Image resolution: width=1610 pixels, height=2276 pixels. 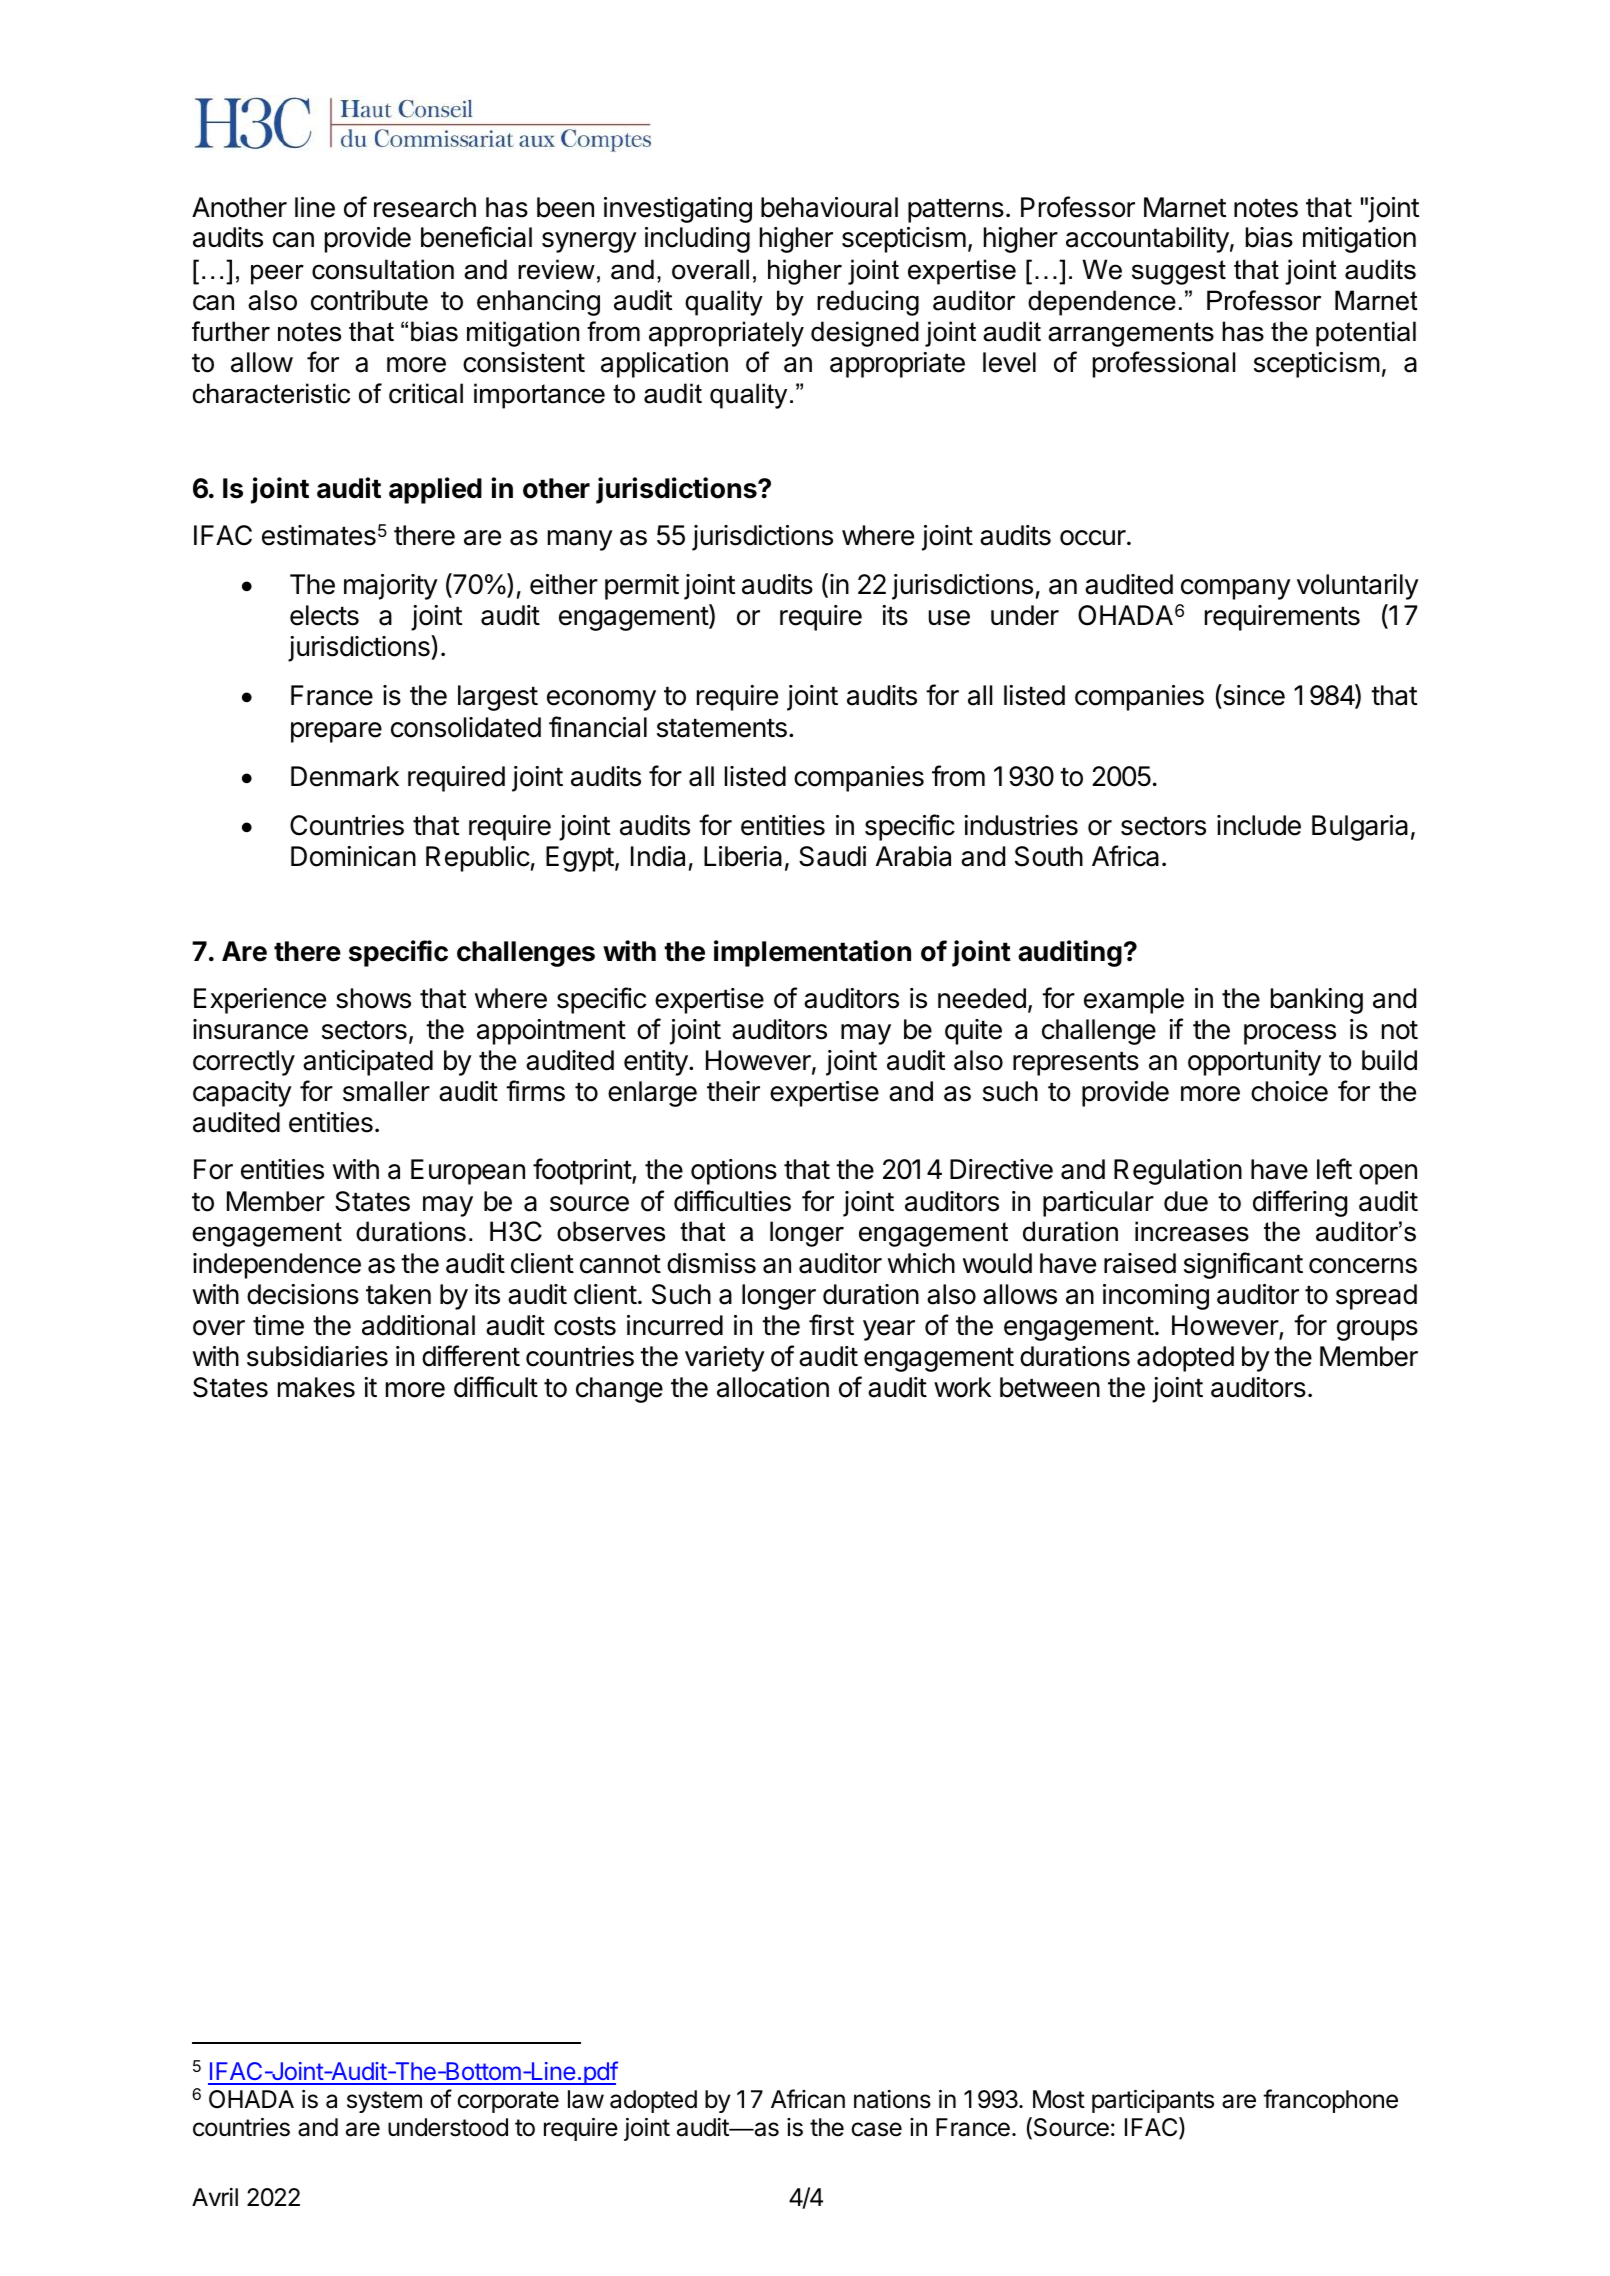 What do you see at coordinates (829, 207) in the image?
I see `behavioural` at bounding box center [829, 207].
